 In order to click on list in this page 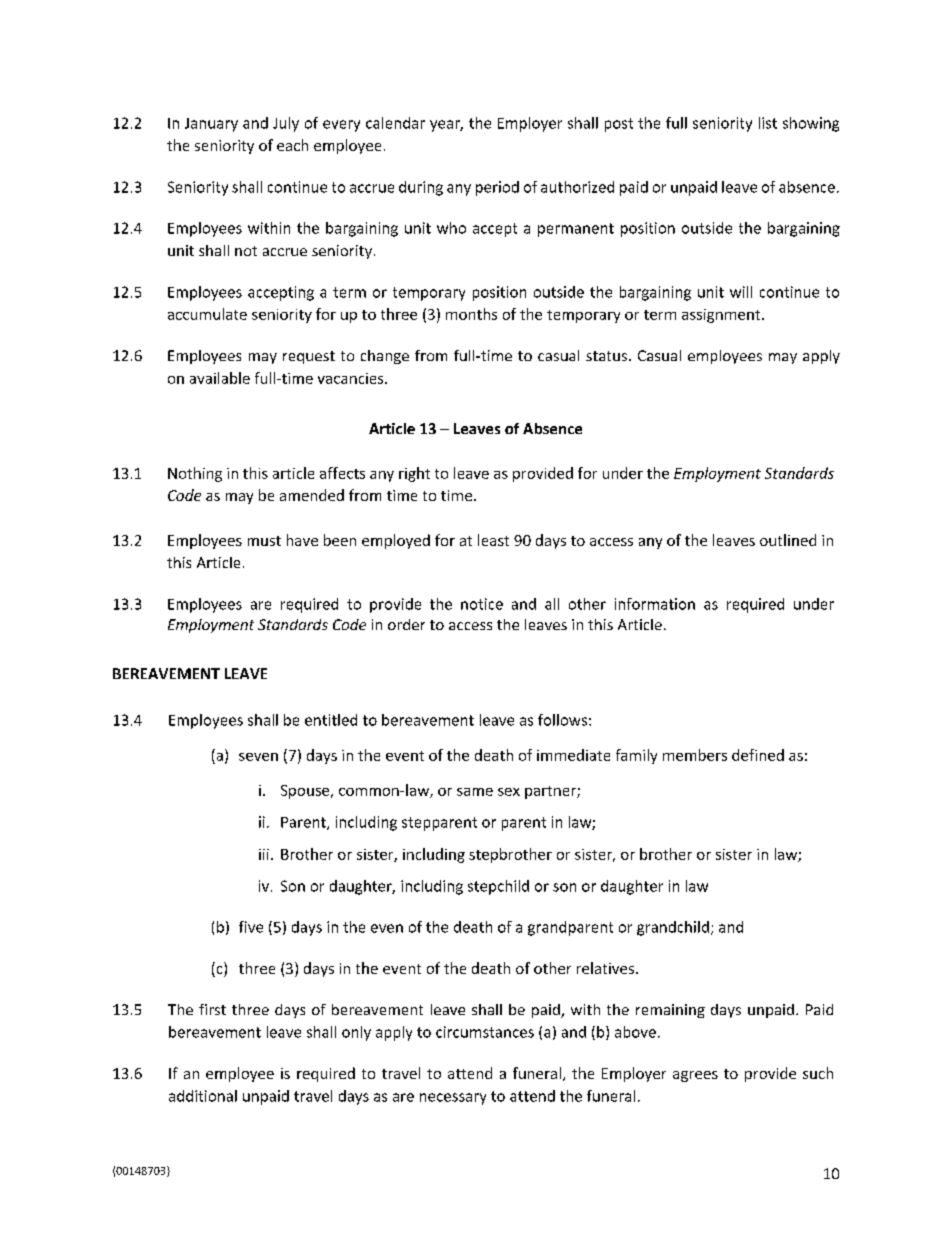, I will do `click(768, 123)`.
